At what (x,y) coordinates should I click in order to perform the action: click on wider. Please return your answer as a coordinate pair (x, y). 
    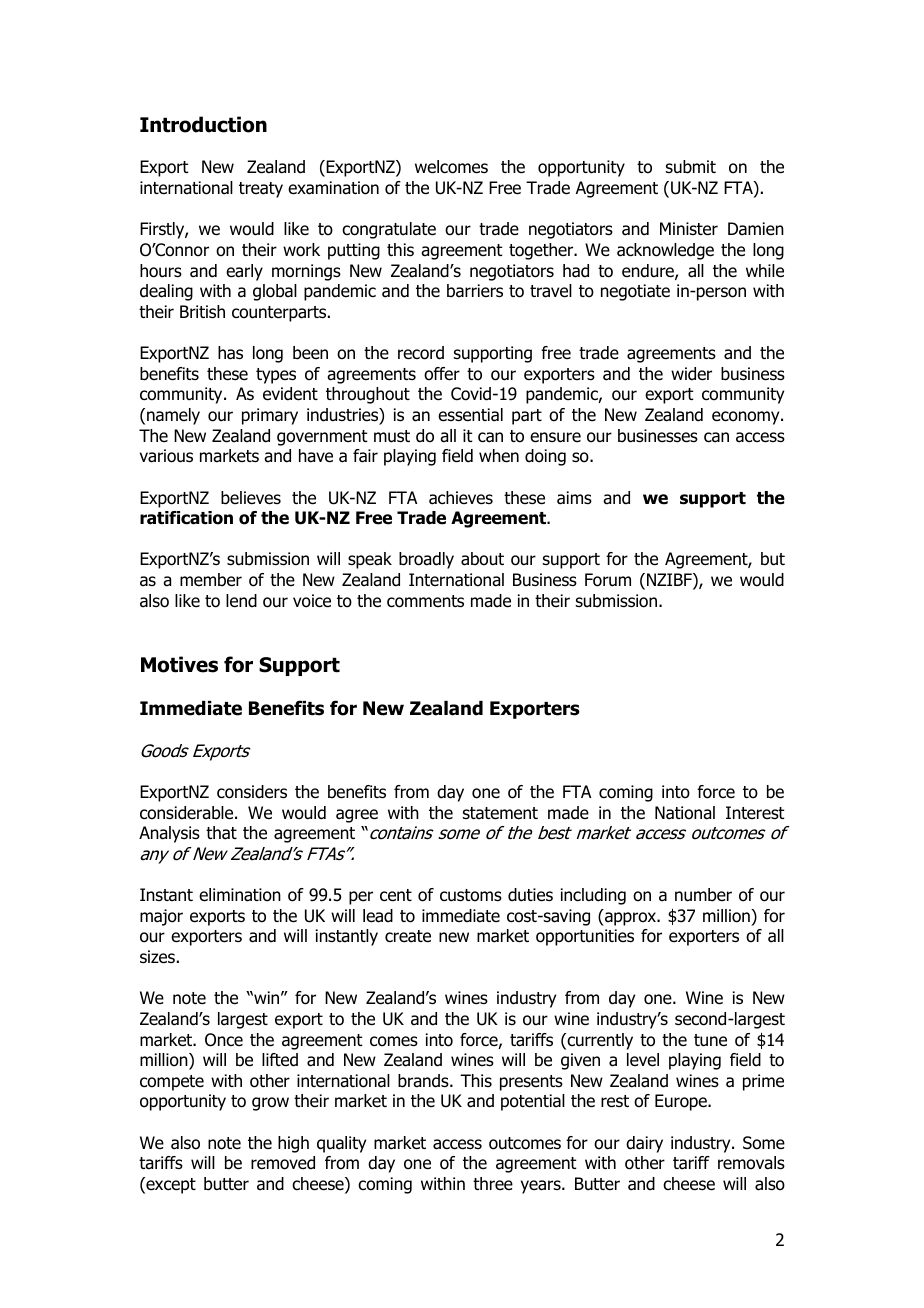
    Looking at the image, I should click on (691, 374).
